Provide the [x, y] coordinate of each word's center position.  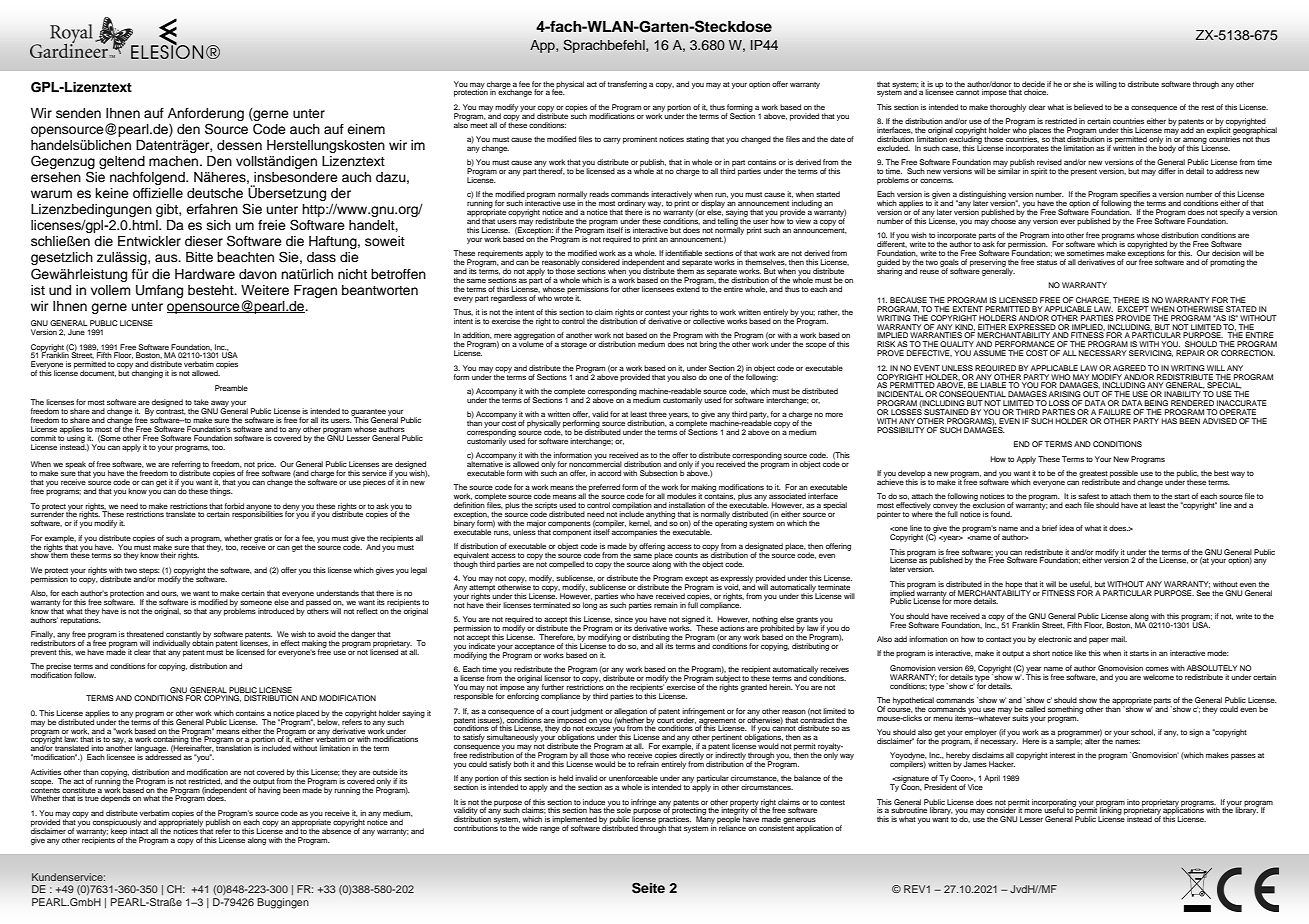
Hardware [205, 274]
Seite [648, 888]
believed [1088, 107]
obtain [203, 642]
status [1047, 262]
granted [754, 688]
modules [681, 496]
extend [688, 288]
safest [1088, 496]
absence [336, 830]
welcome [1158, 677]
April [992, 779]
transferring [627, 85]
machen [175, 161]
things [221, 492]
